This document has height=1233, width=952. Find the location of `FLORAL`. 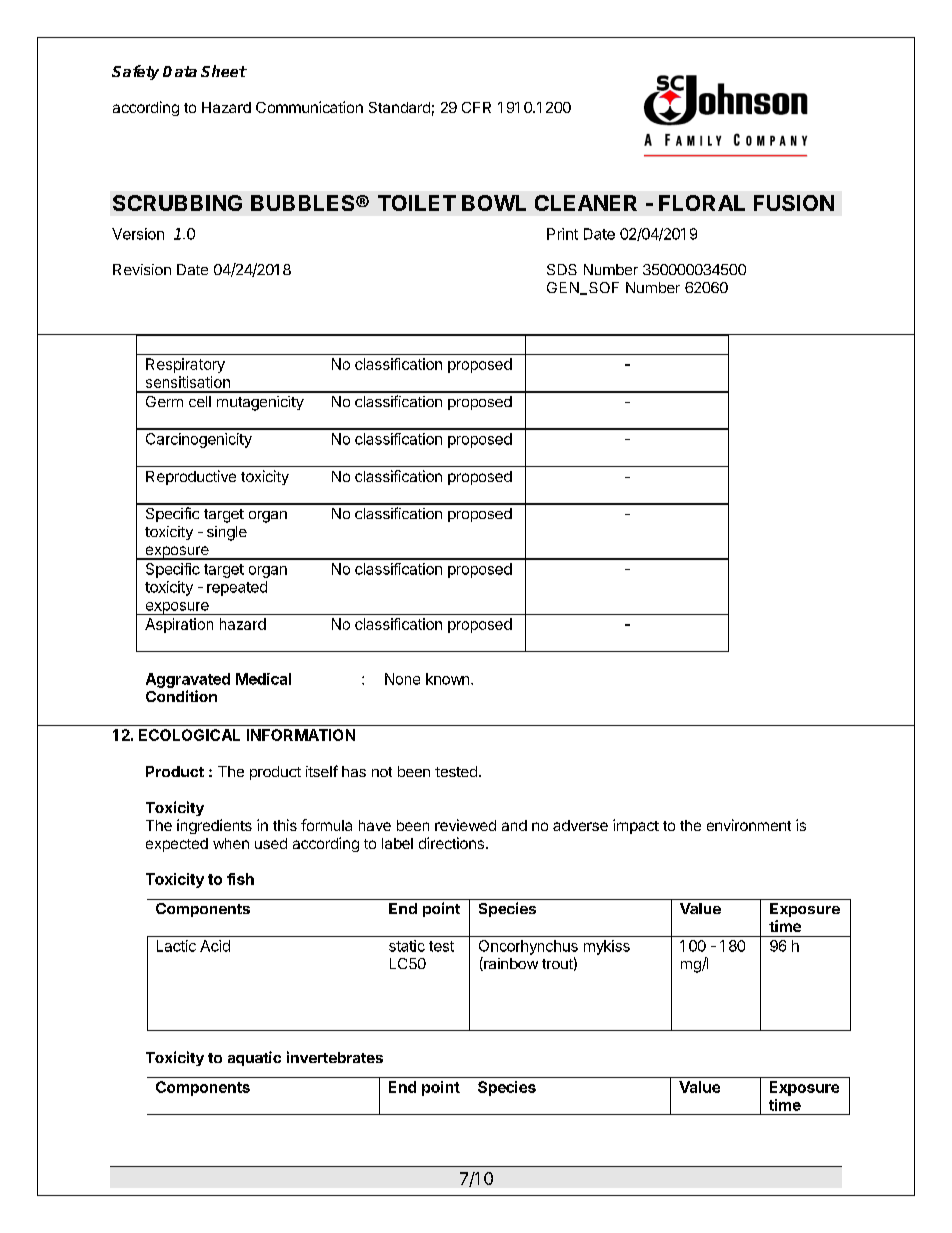

FLORAL is located at coordinates (702, 203).
